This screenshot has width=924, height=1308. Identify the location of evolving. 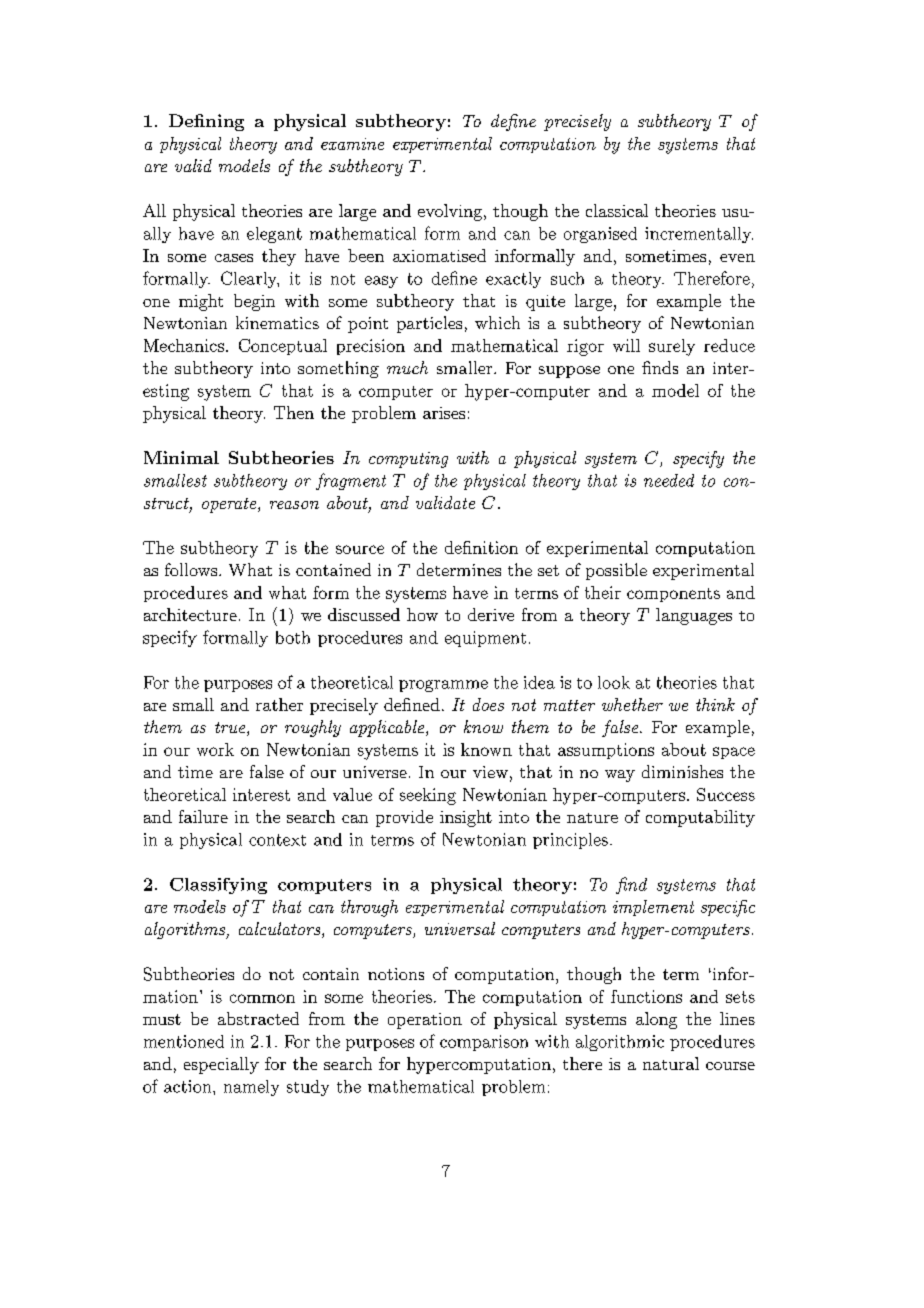
(451, 212).
